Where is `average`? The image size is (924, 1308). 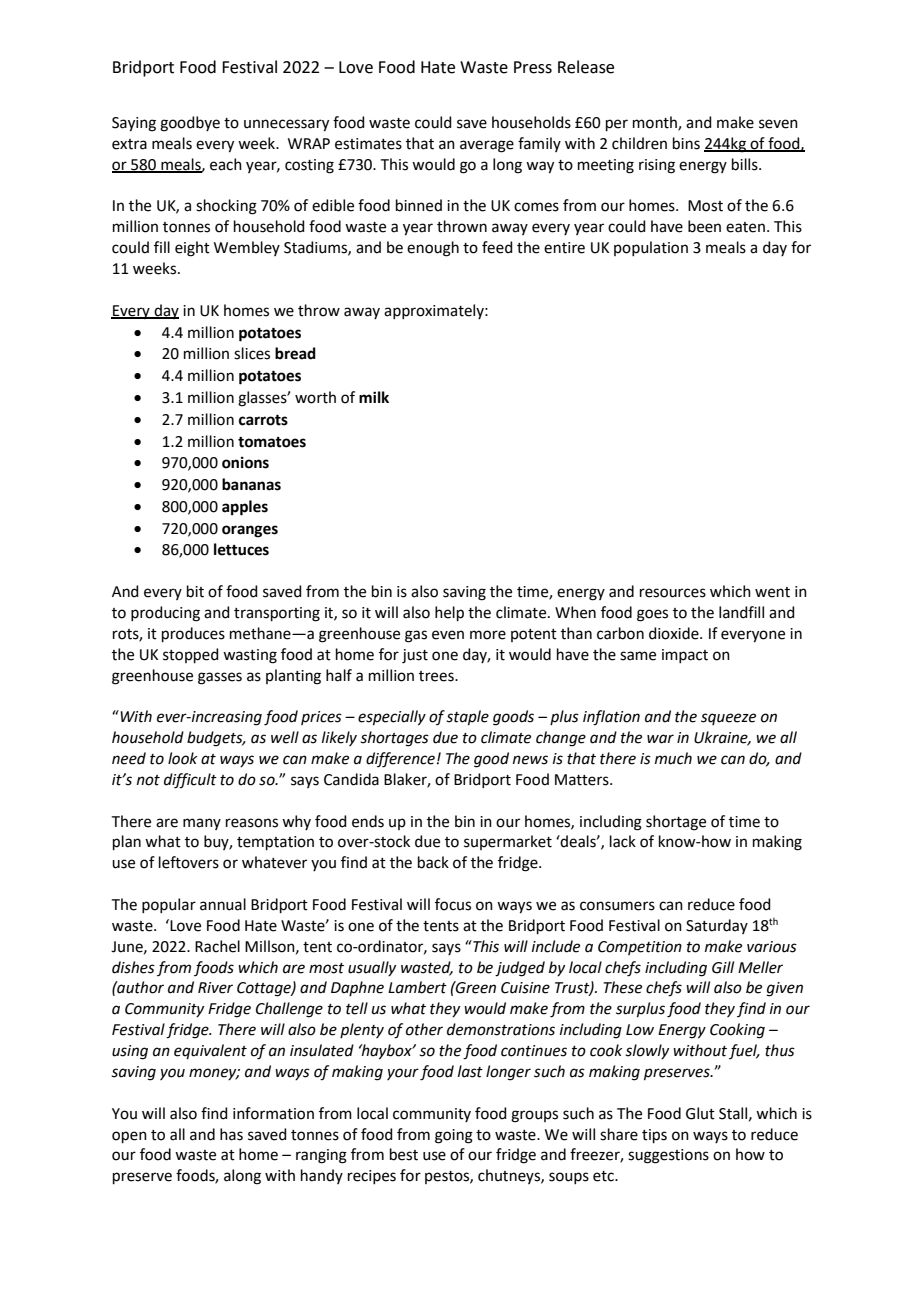 average is located at coordinates (487, 146).
